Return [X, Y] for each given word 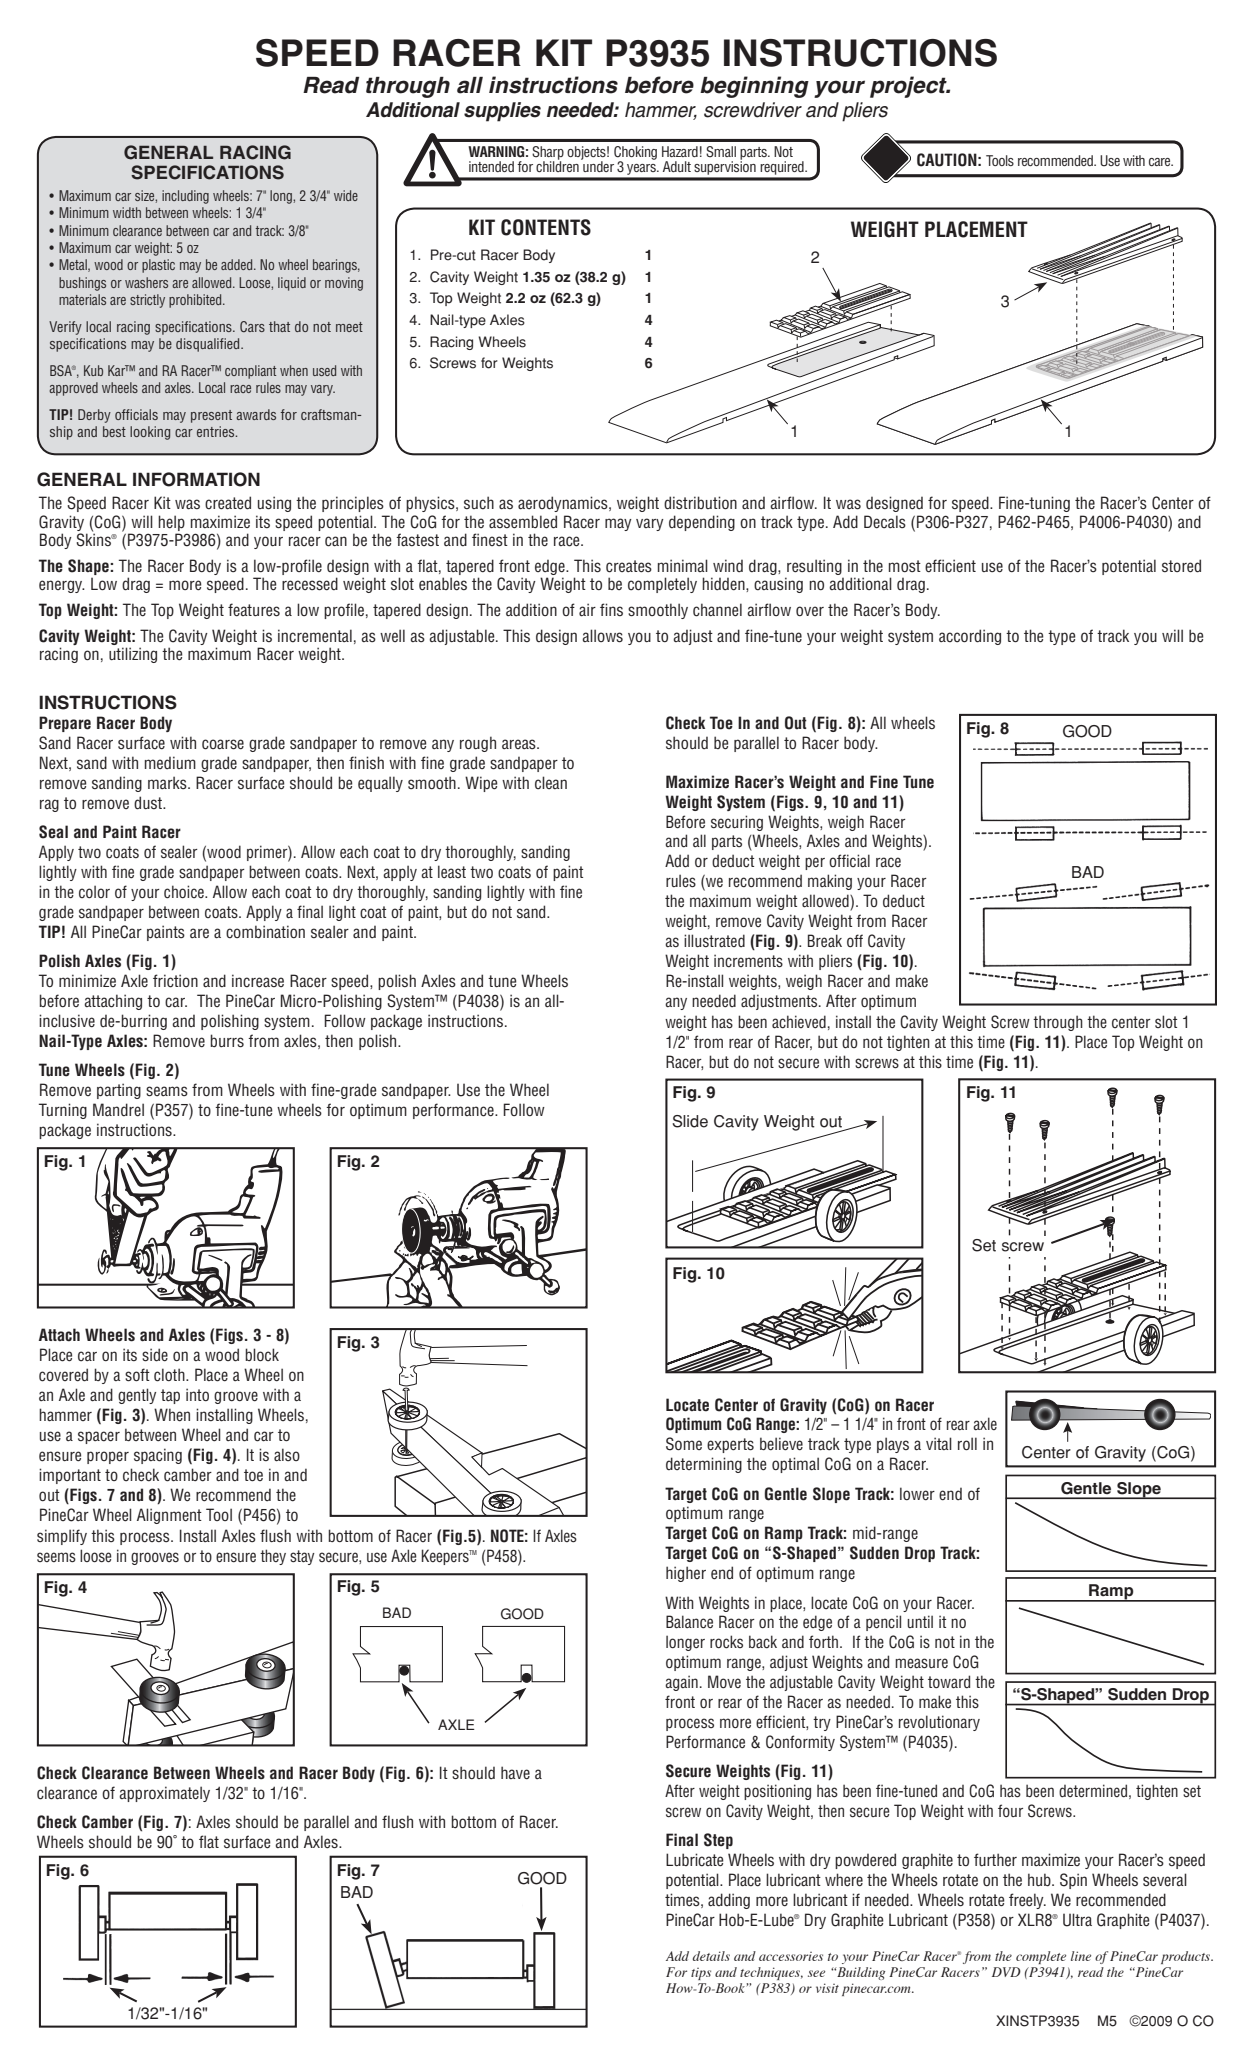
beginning [754, 87]
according [970, 637]
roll [967, 1443]
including [185, 197]
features [254, 610]
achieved [799, 1022]
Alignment [169, 1516]
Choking [635, 154]
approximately [164, 1794]
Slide [690, 1121]
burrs [227, 1041]
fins [611, 609]
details [711, 1956]
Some [684, 1444]
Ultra [1077, 1920]
